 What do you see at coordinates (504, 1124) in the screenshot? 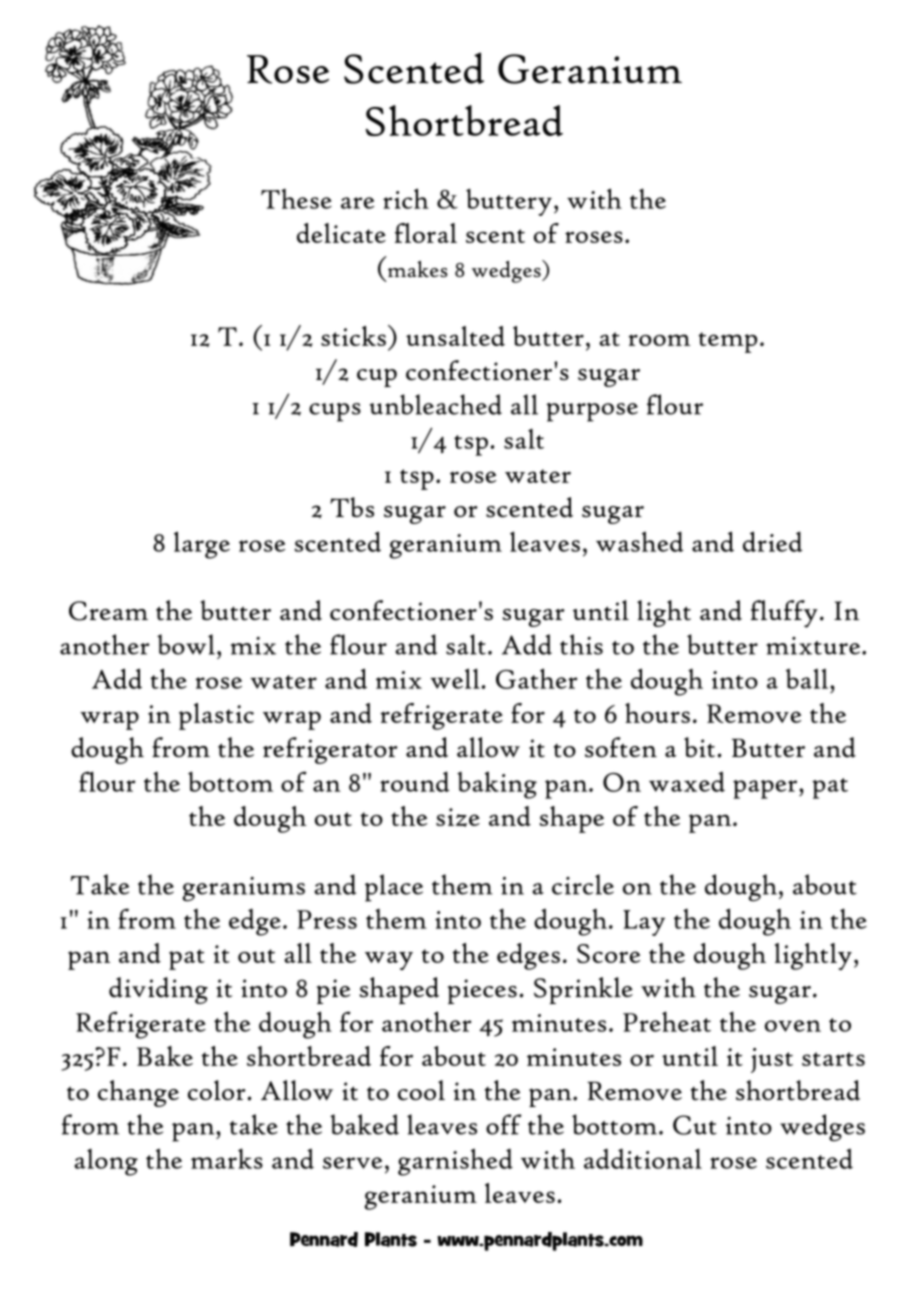
I see `off` at bounding box center [504, 1124].
